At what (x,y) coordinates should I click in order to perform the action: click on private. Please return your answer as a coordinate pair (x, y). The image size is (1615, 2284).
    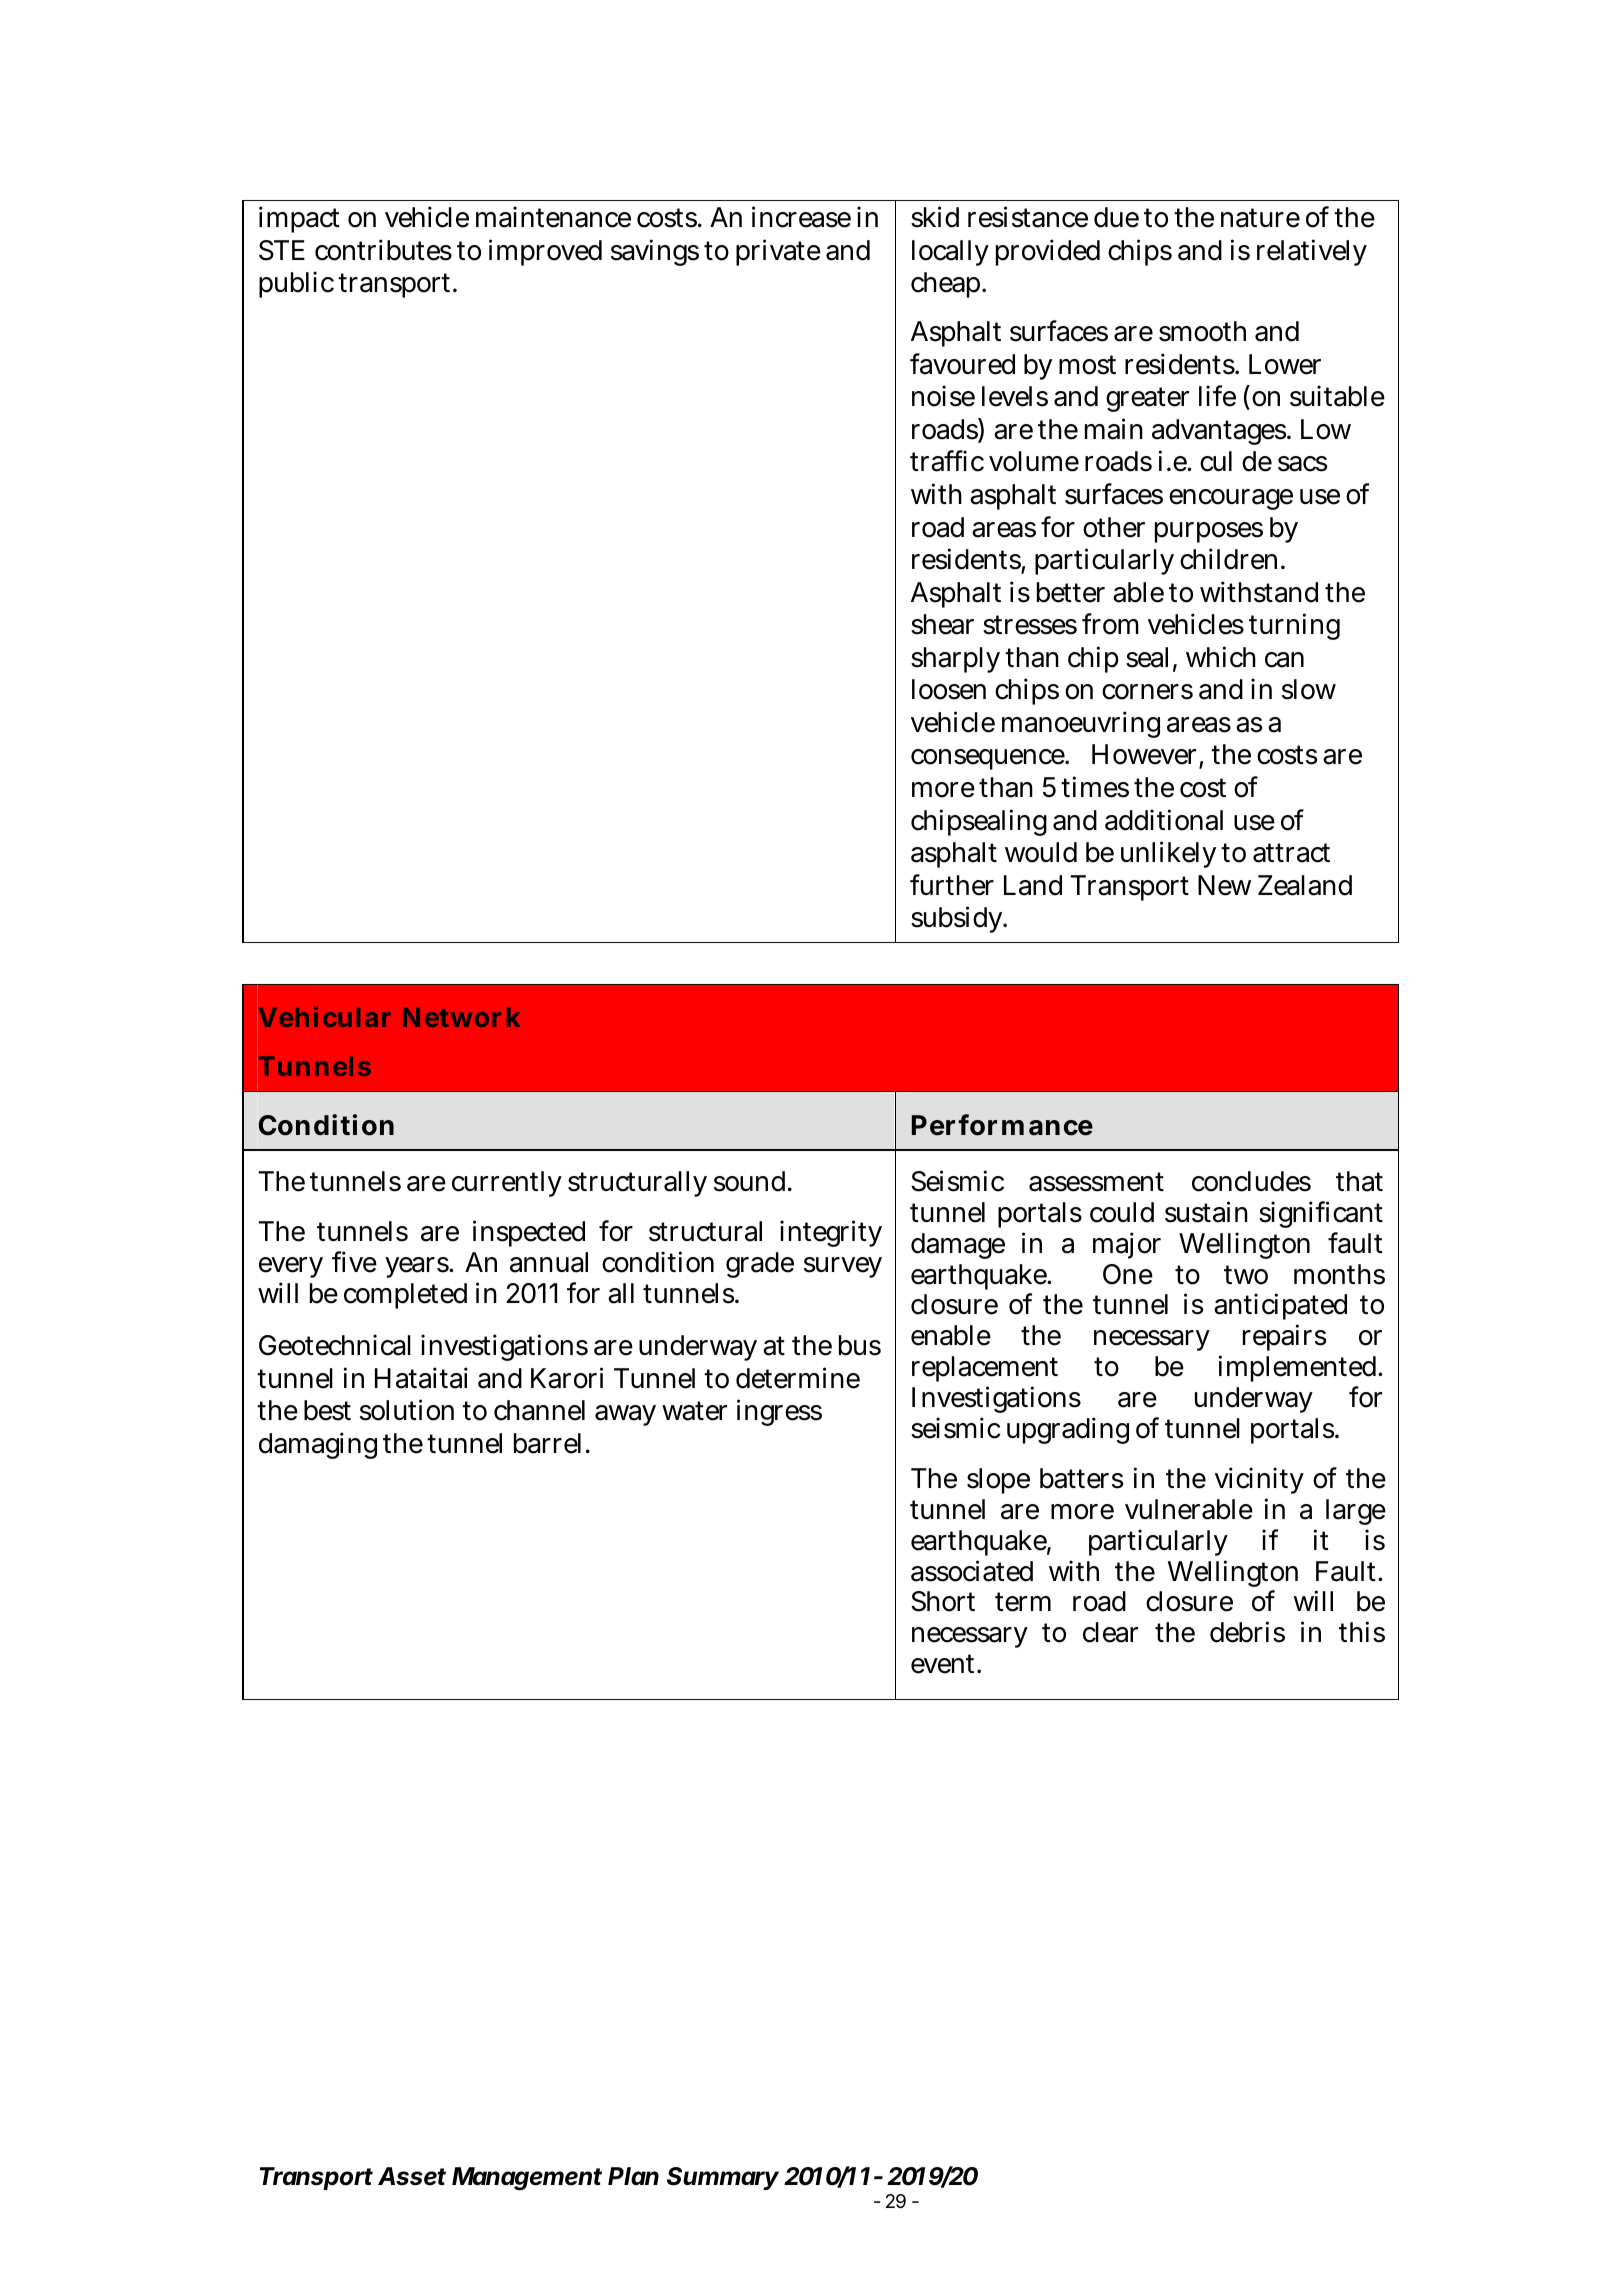
    Looking at the image, I should click on (778, 252).
